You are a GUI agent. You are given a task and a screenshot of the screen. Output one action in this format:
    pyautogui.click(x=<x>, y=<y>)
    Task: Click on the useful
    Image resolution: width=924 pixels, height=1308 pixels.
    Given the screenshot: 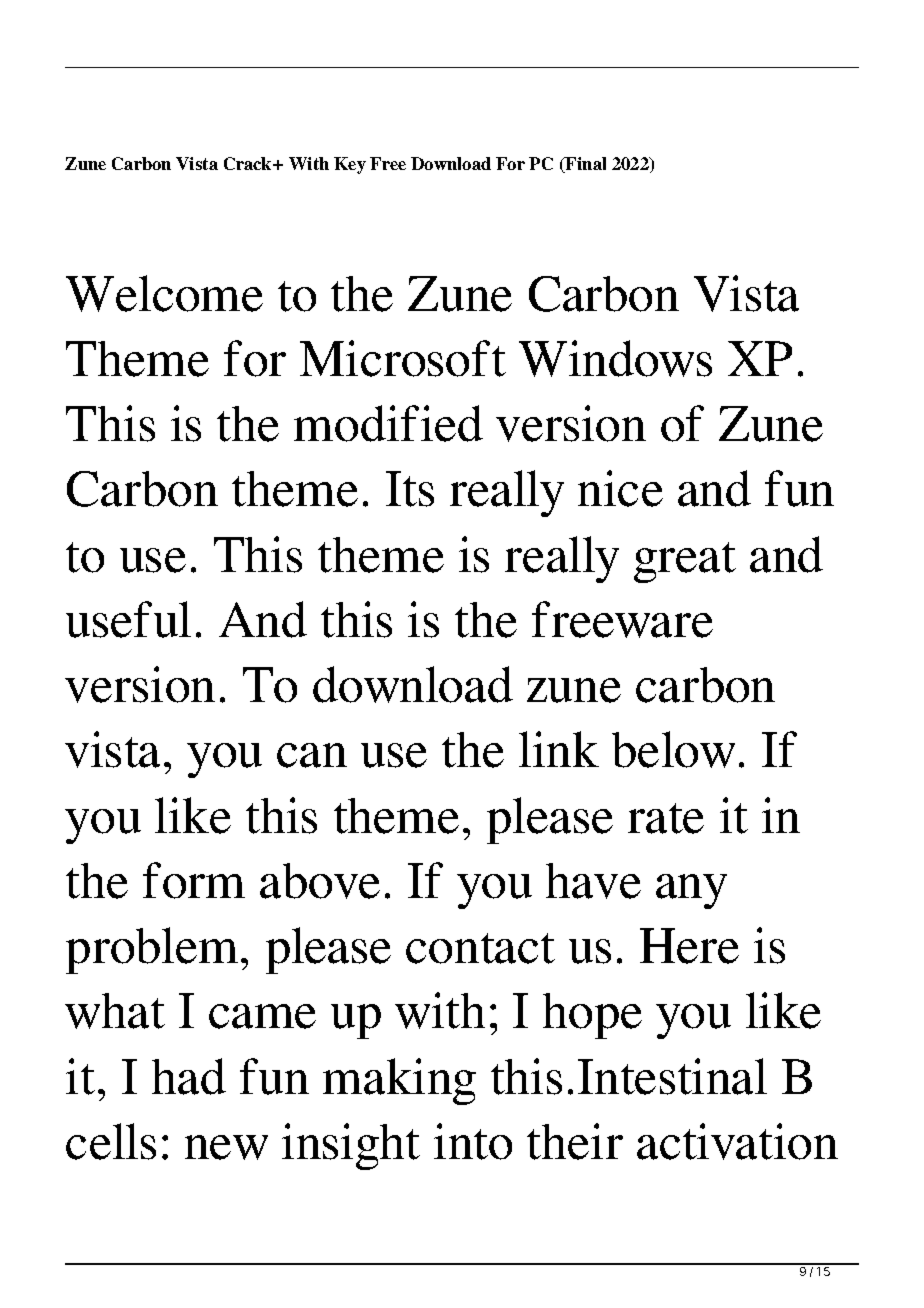 What is the action you would take?
    pyautogui.click(x=128, y=619)
